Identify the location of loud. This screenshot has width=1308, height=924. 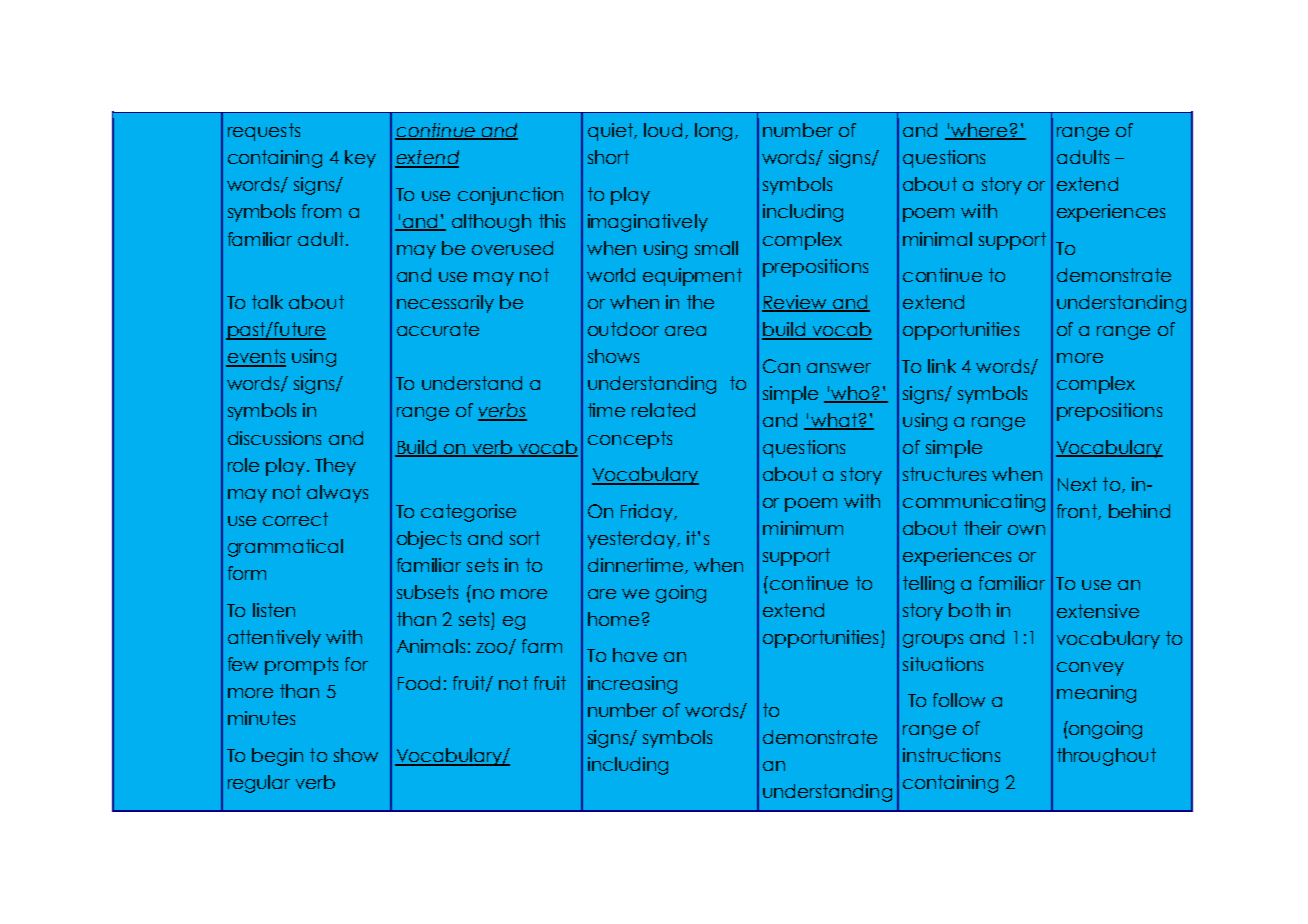
(663, 130).
